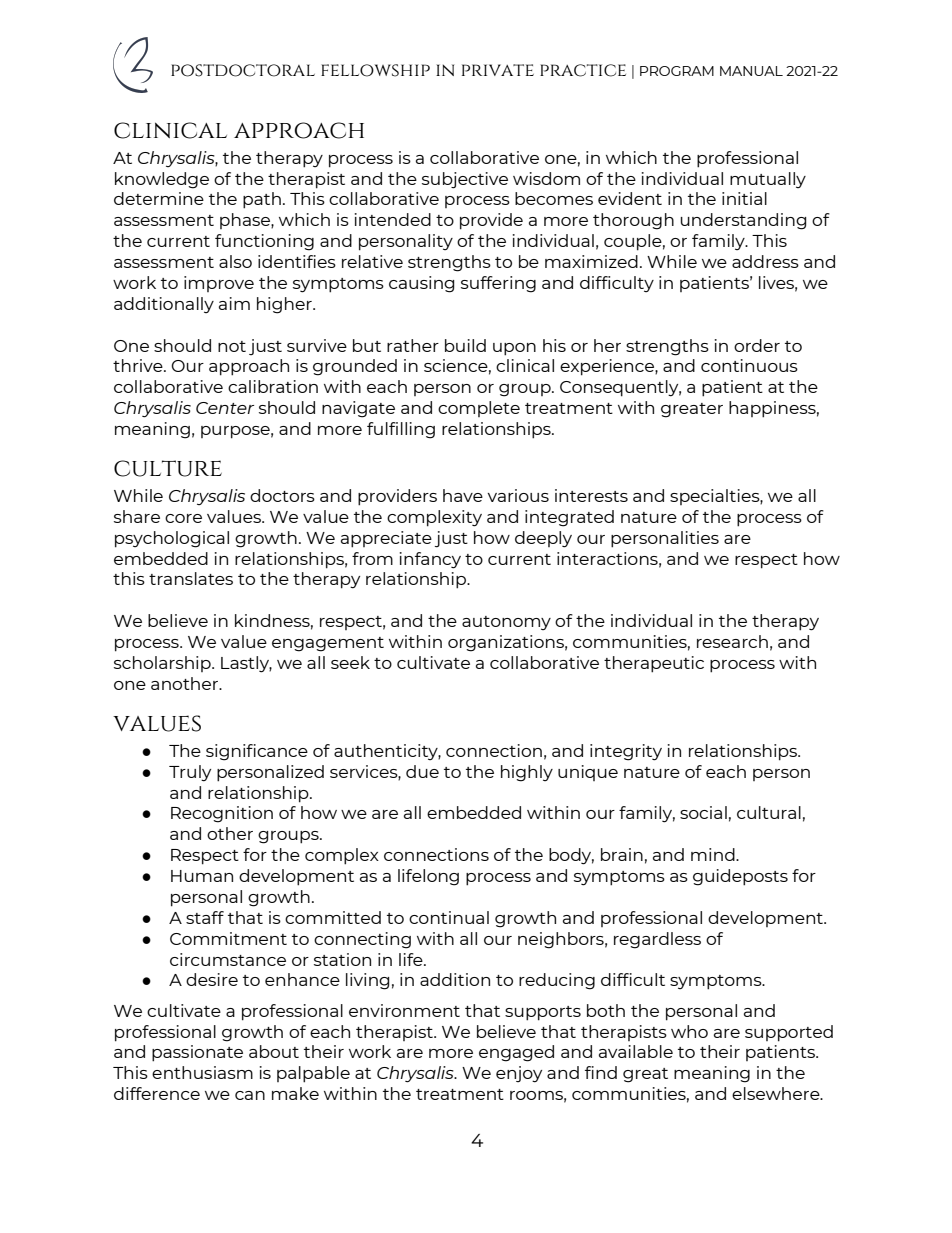  I want to click on PROGRAM, so click(677, 71).
